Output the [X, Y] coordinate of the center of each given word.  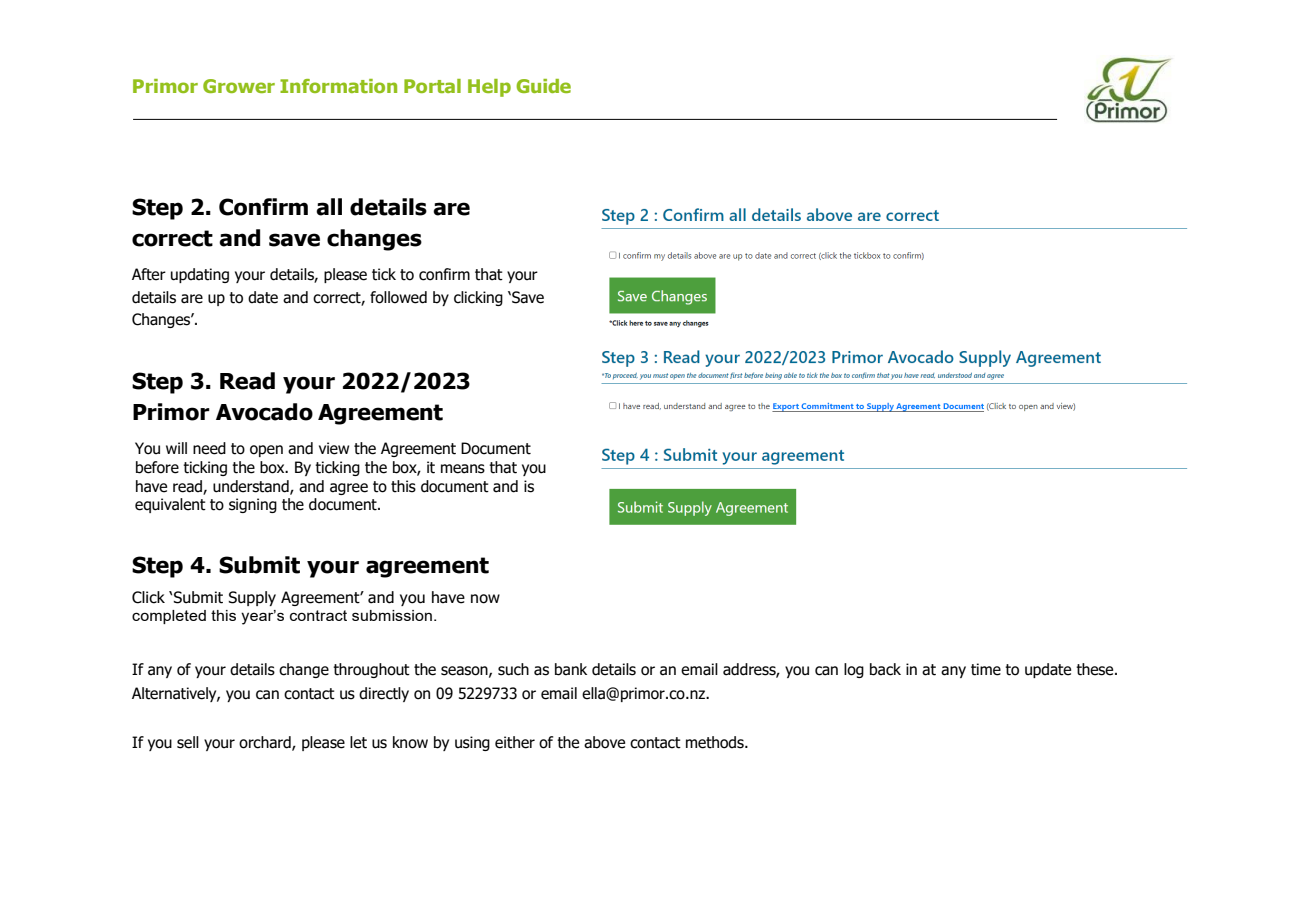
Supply [252, 598]
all [329, 207]
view [334, 448]
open [266, 451]
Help [489, 88]
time [986, 669]
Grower [239, 86]
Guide [543, 86]
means [463, 469]
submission [392, 615]
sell [188, 742]
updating [200, 275]
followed [398, 297]
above [604, 742]
